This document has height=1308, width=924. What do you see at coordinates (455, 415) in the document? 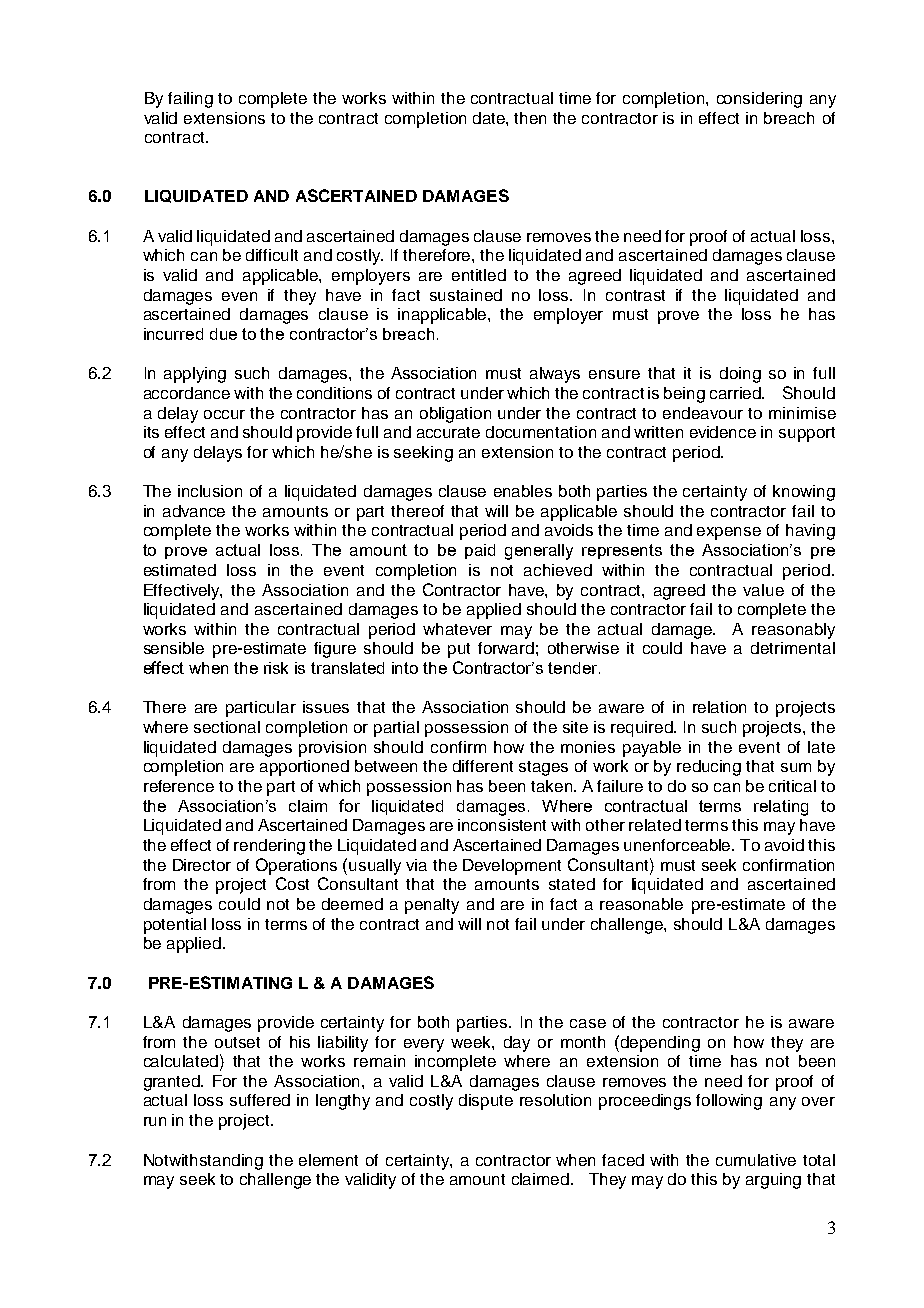
I see `obligation` at bounding box center [455, 415].
